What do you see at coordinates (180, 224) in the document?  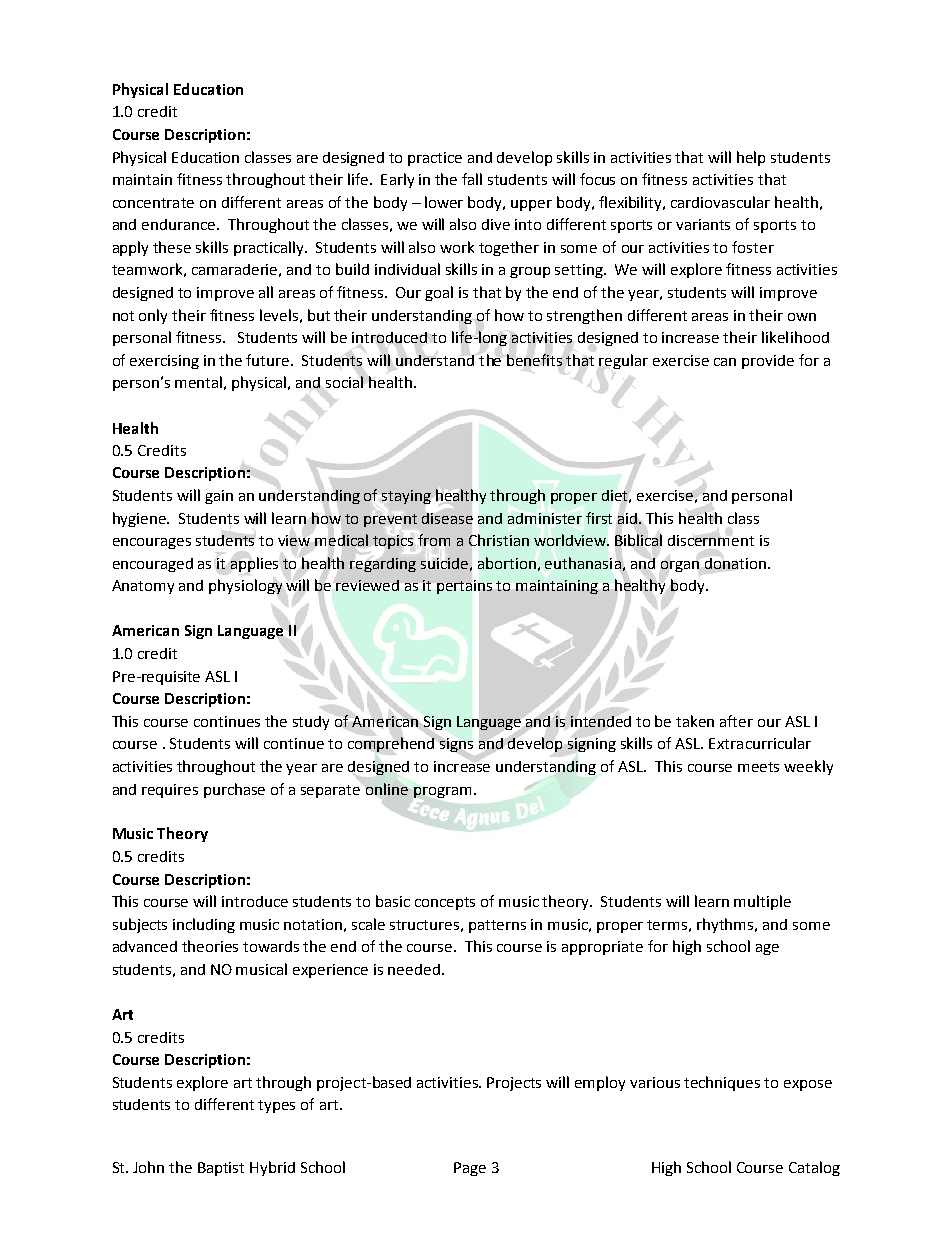 I see `endurance` at bounding box center [180, 224].
